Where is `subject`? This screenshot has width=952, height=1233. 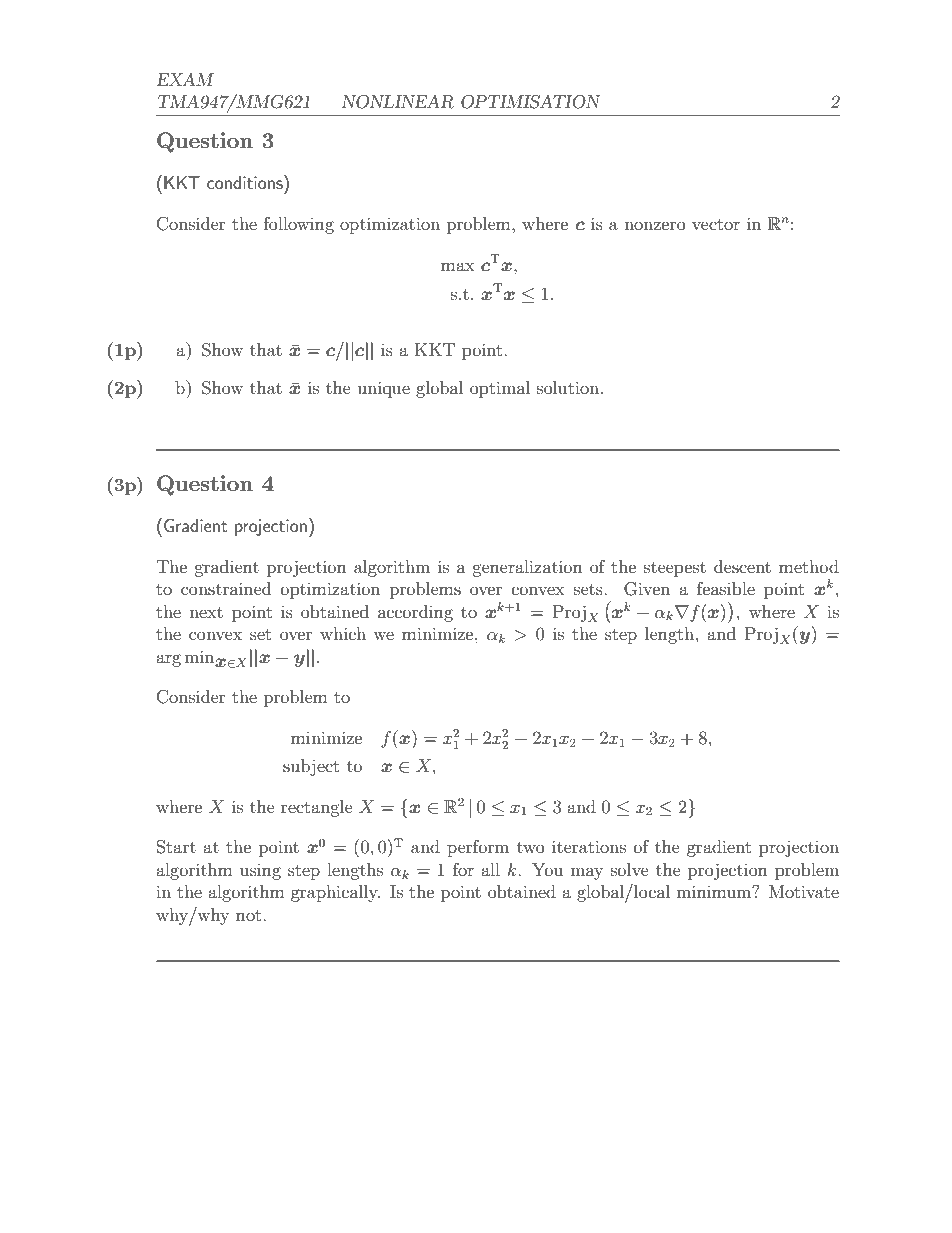 subject is located at coordinates (311, 767).
